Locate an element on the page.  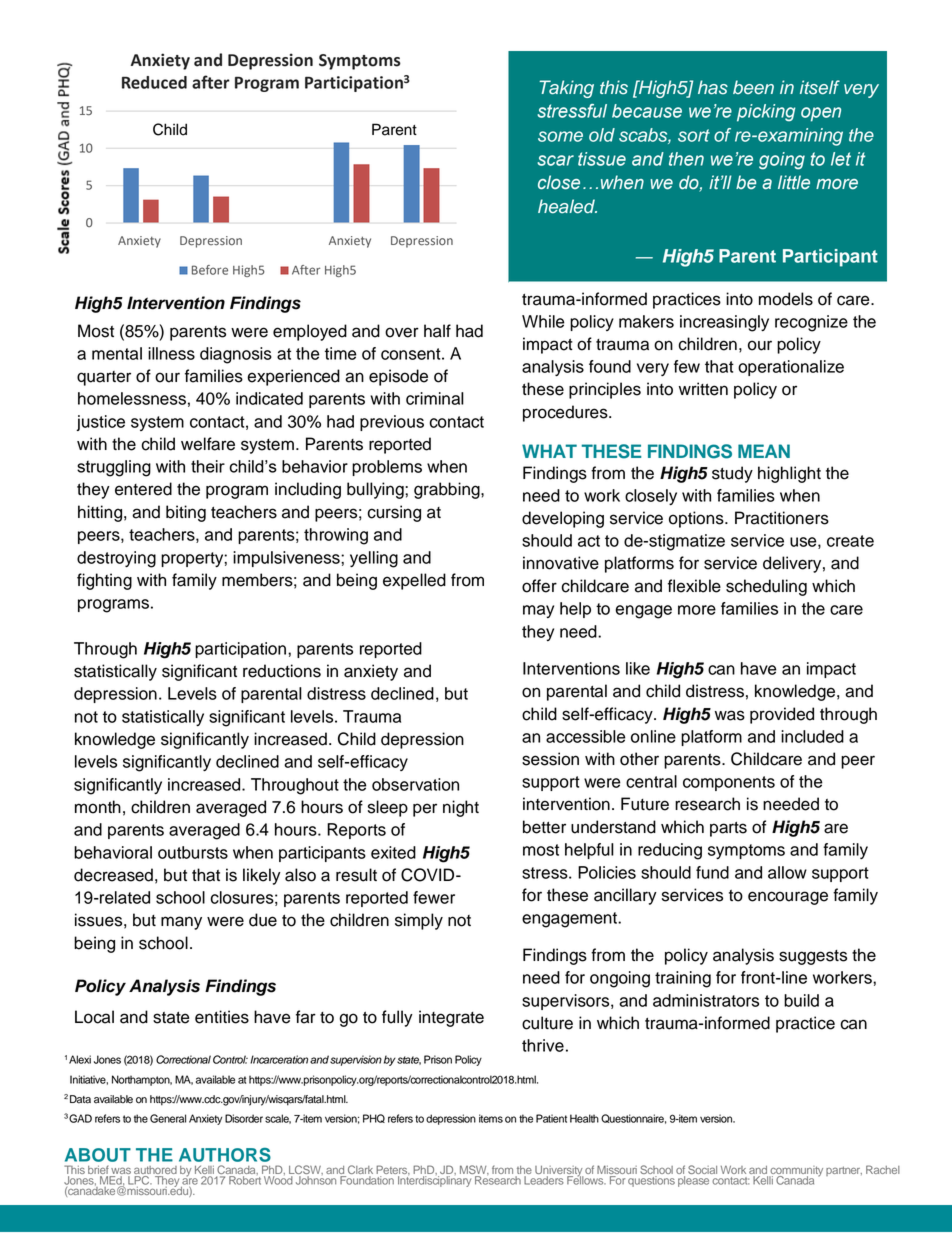
authored is located at coordinates (155, 1171).
